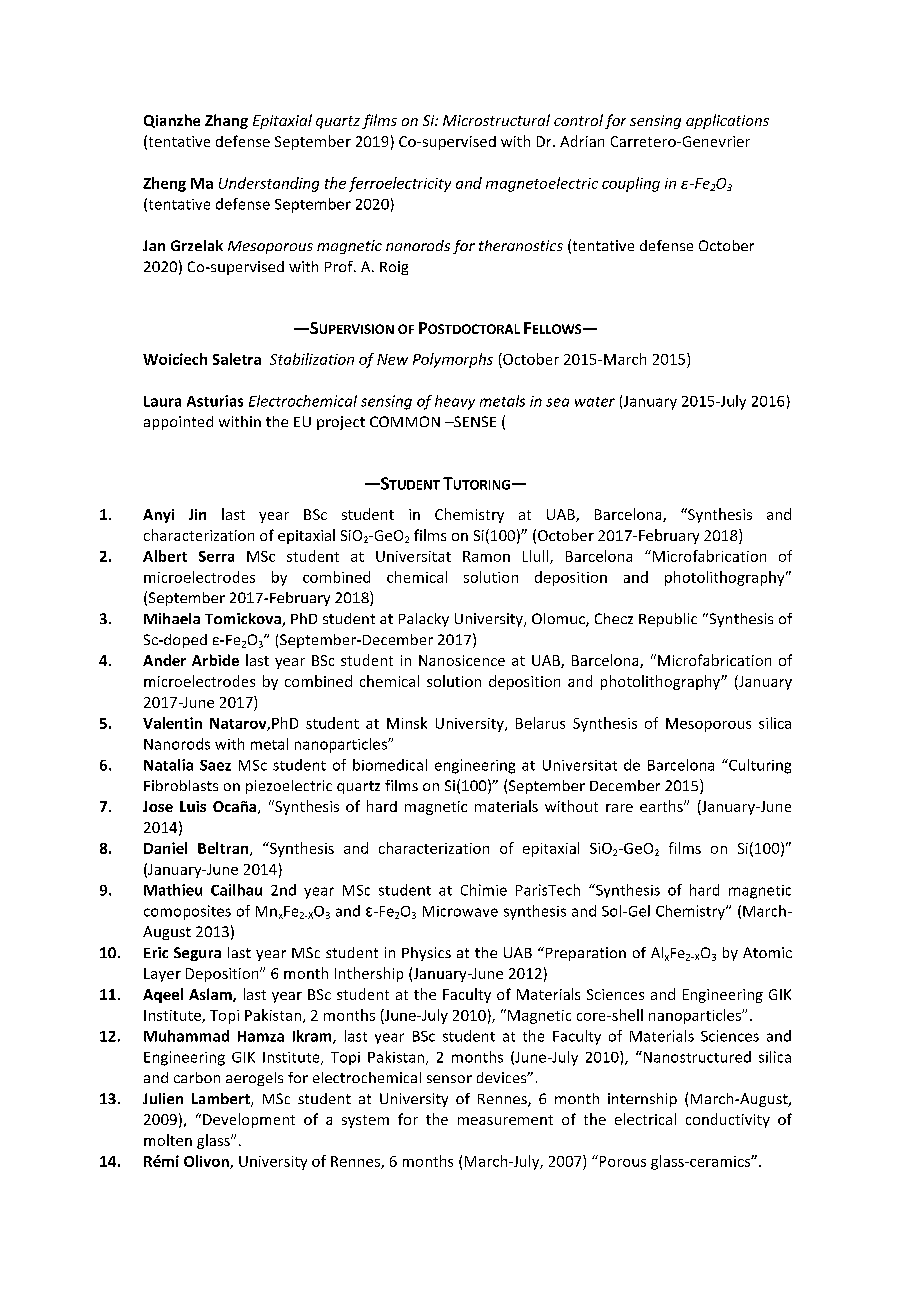 This page has width=924, height=1308. What do you see at coordinates (668, 620) in the page?
I see `Republic` at bounding box center [668, 620].
